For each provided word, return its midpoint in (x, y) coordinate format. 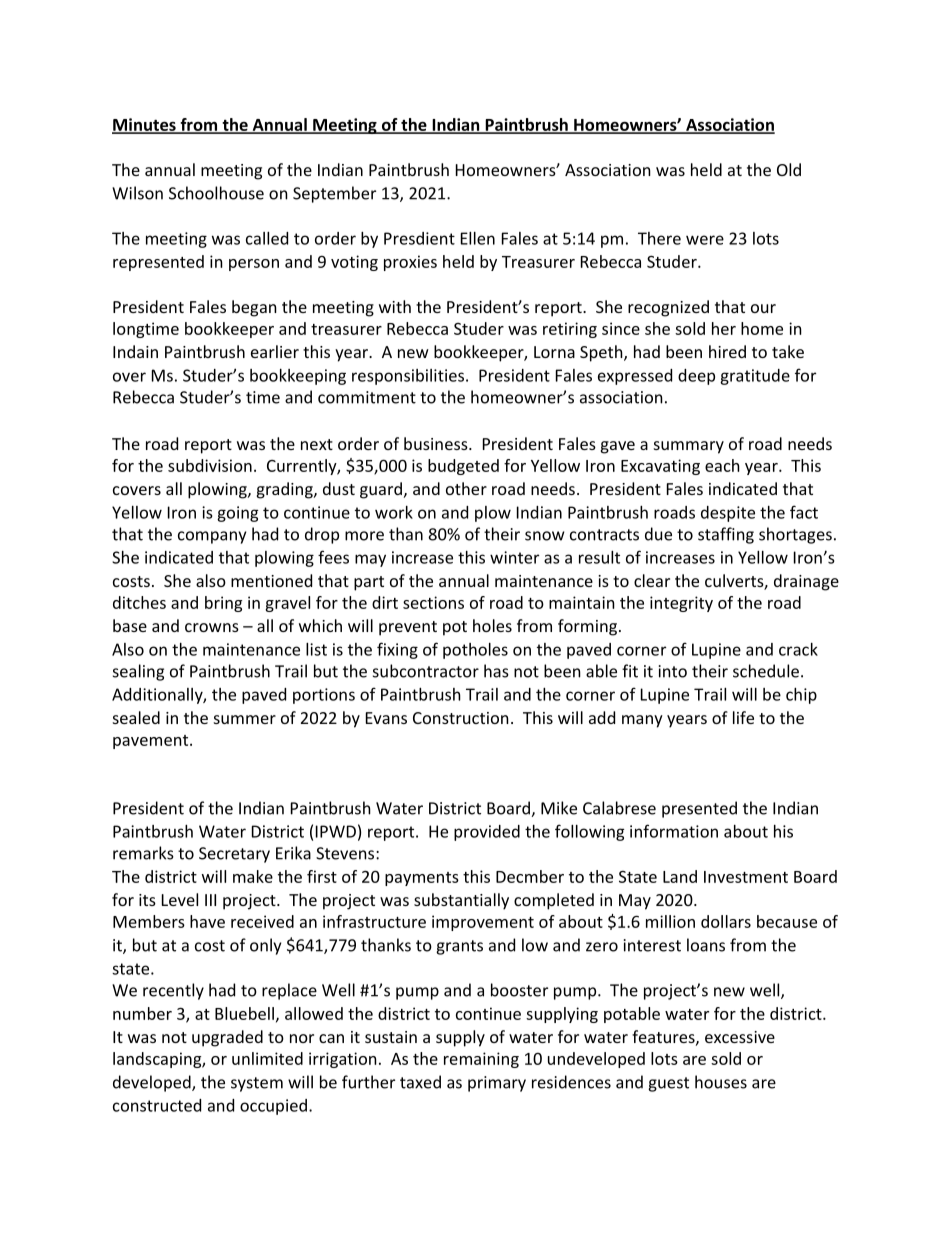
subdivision (210, 465)
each (722, 465)
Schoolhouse (216, 193)
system (257, 1084)
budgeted (463, 467)
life (743, 717)
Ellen (478, 238)
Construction (461, 718)
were (705, 240)
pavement (152, 742)
